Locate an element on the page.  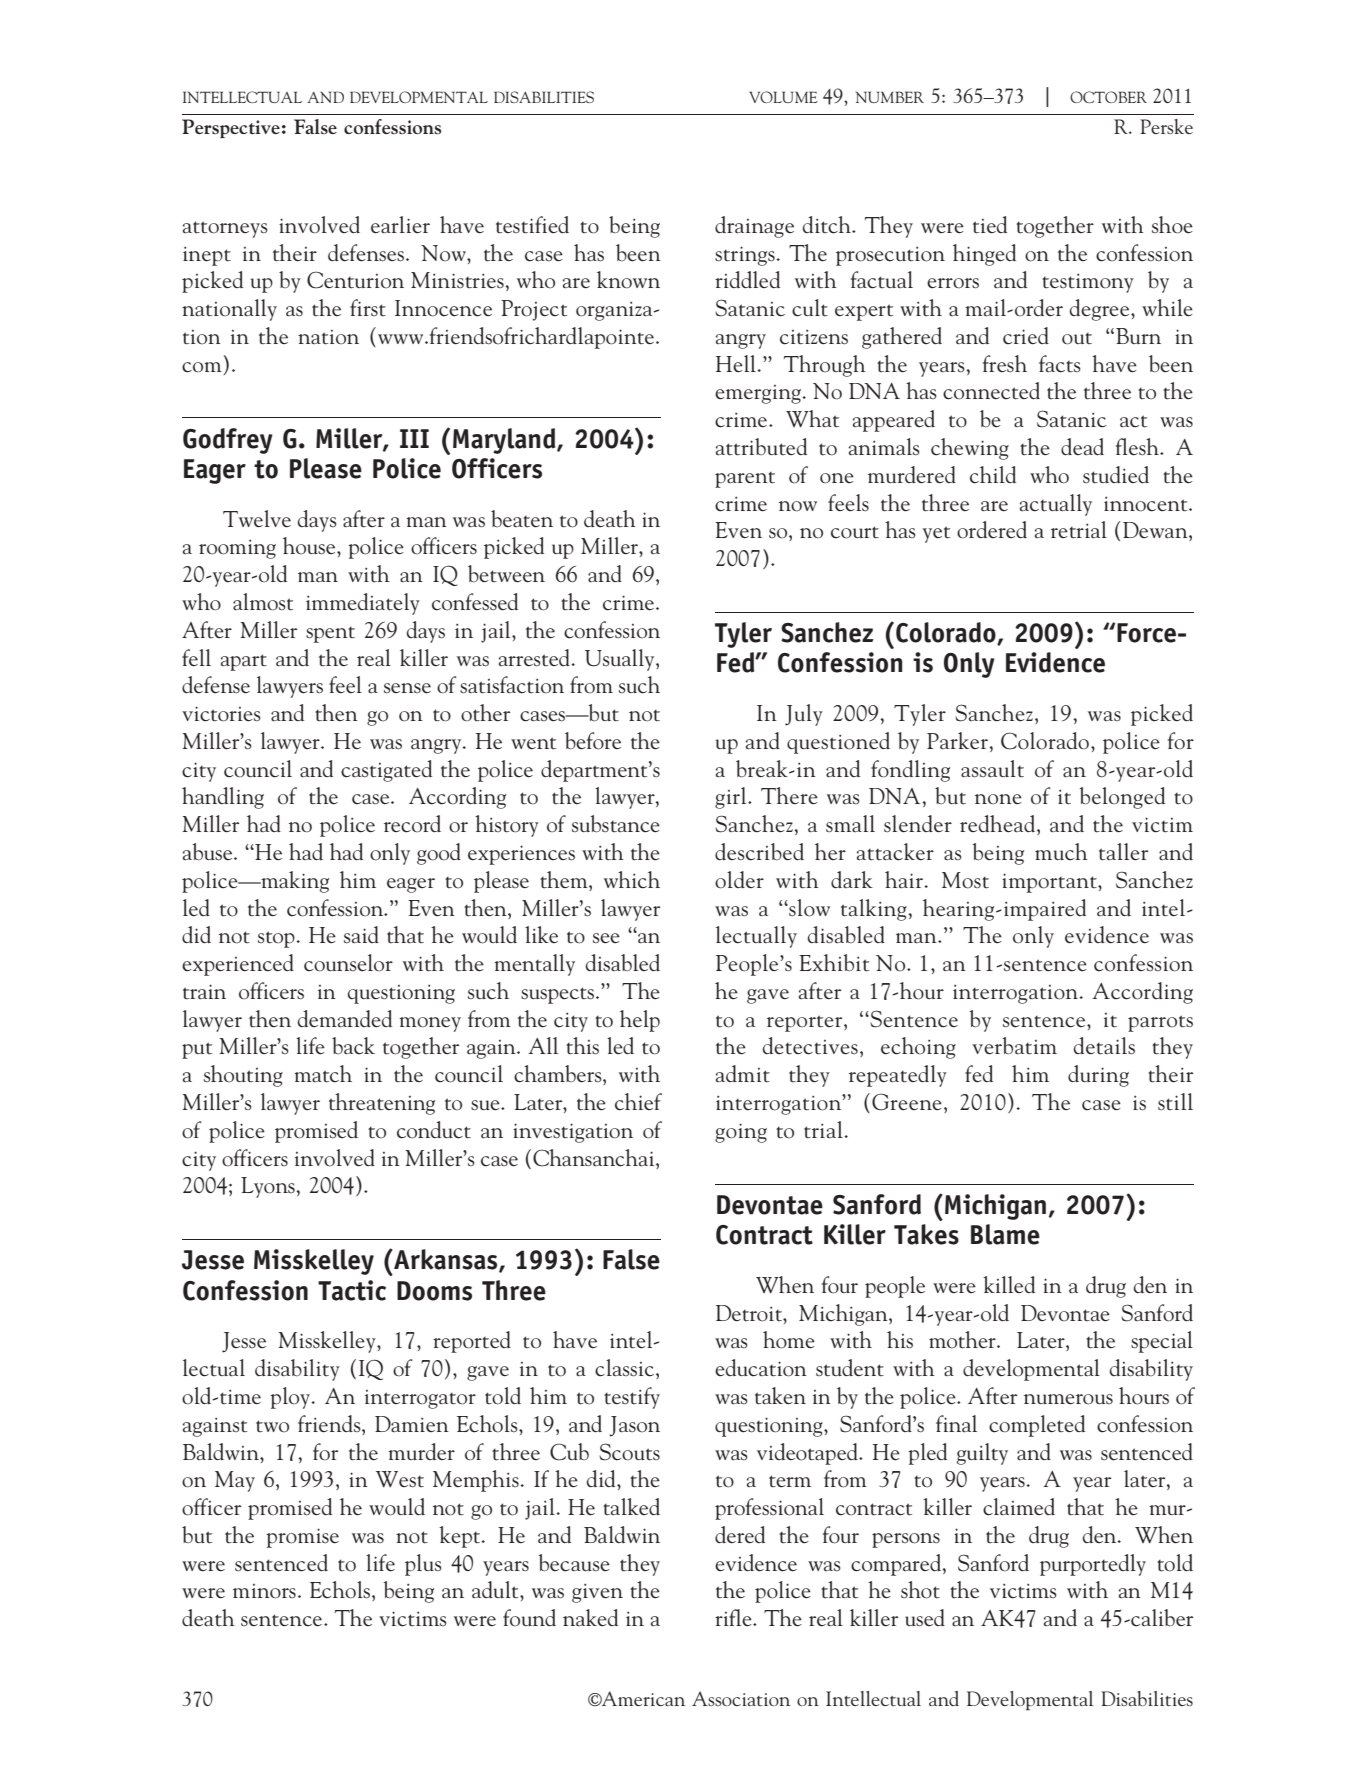
abuse is located at coordinates (209, 852).
